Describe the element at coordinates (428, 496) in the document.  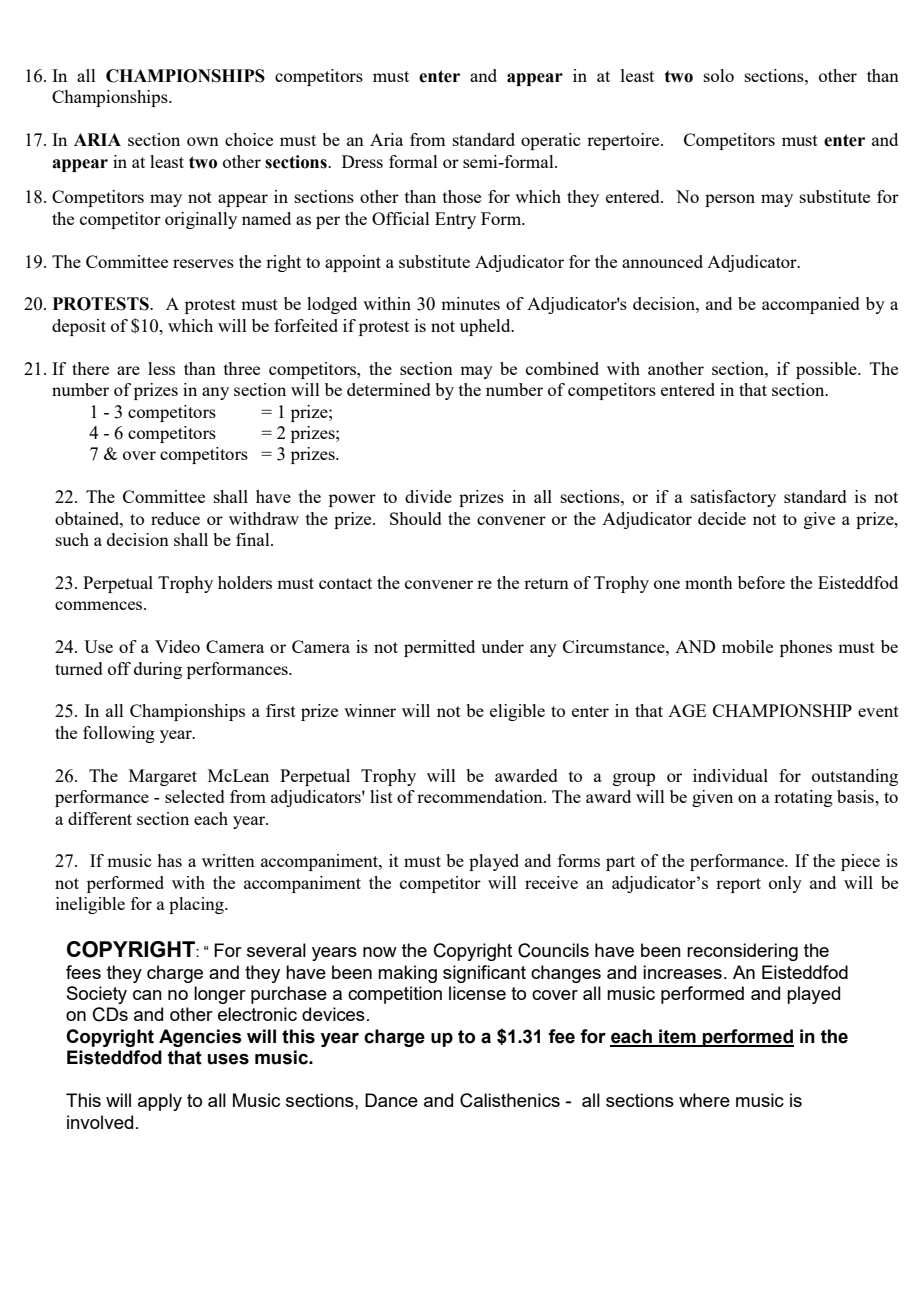
I see `divide` at that location.
